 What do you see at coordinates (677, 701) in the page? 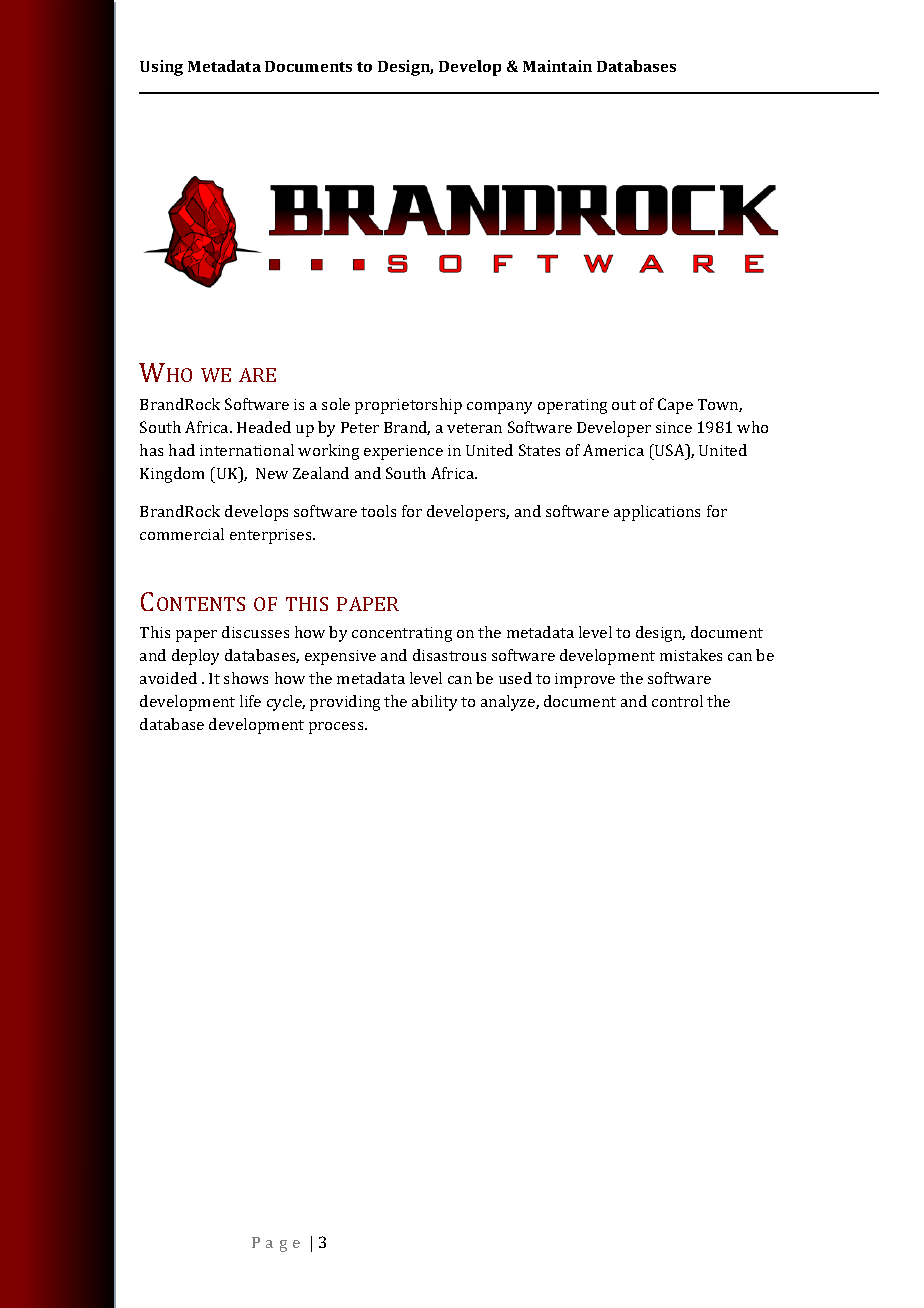
I see `control` at bounding box center [677, 701].
